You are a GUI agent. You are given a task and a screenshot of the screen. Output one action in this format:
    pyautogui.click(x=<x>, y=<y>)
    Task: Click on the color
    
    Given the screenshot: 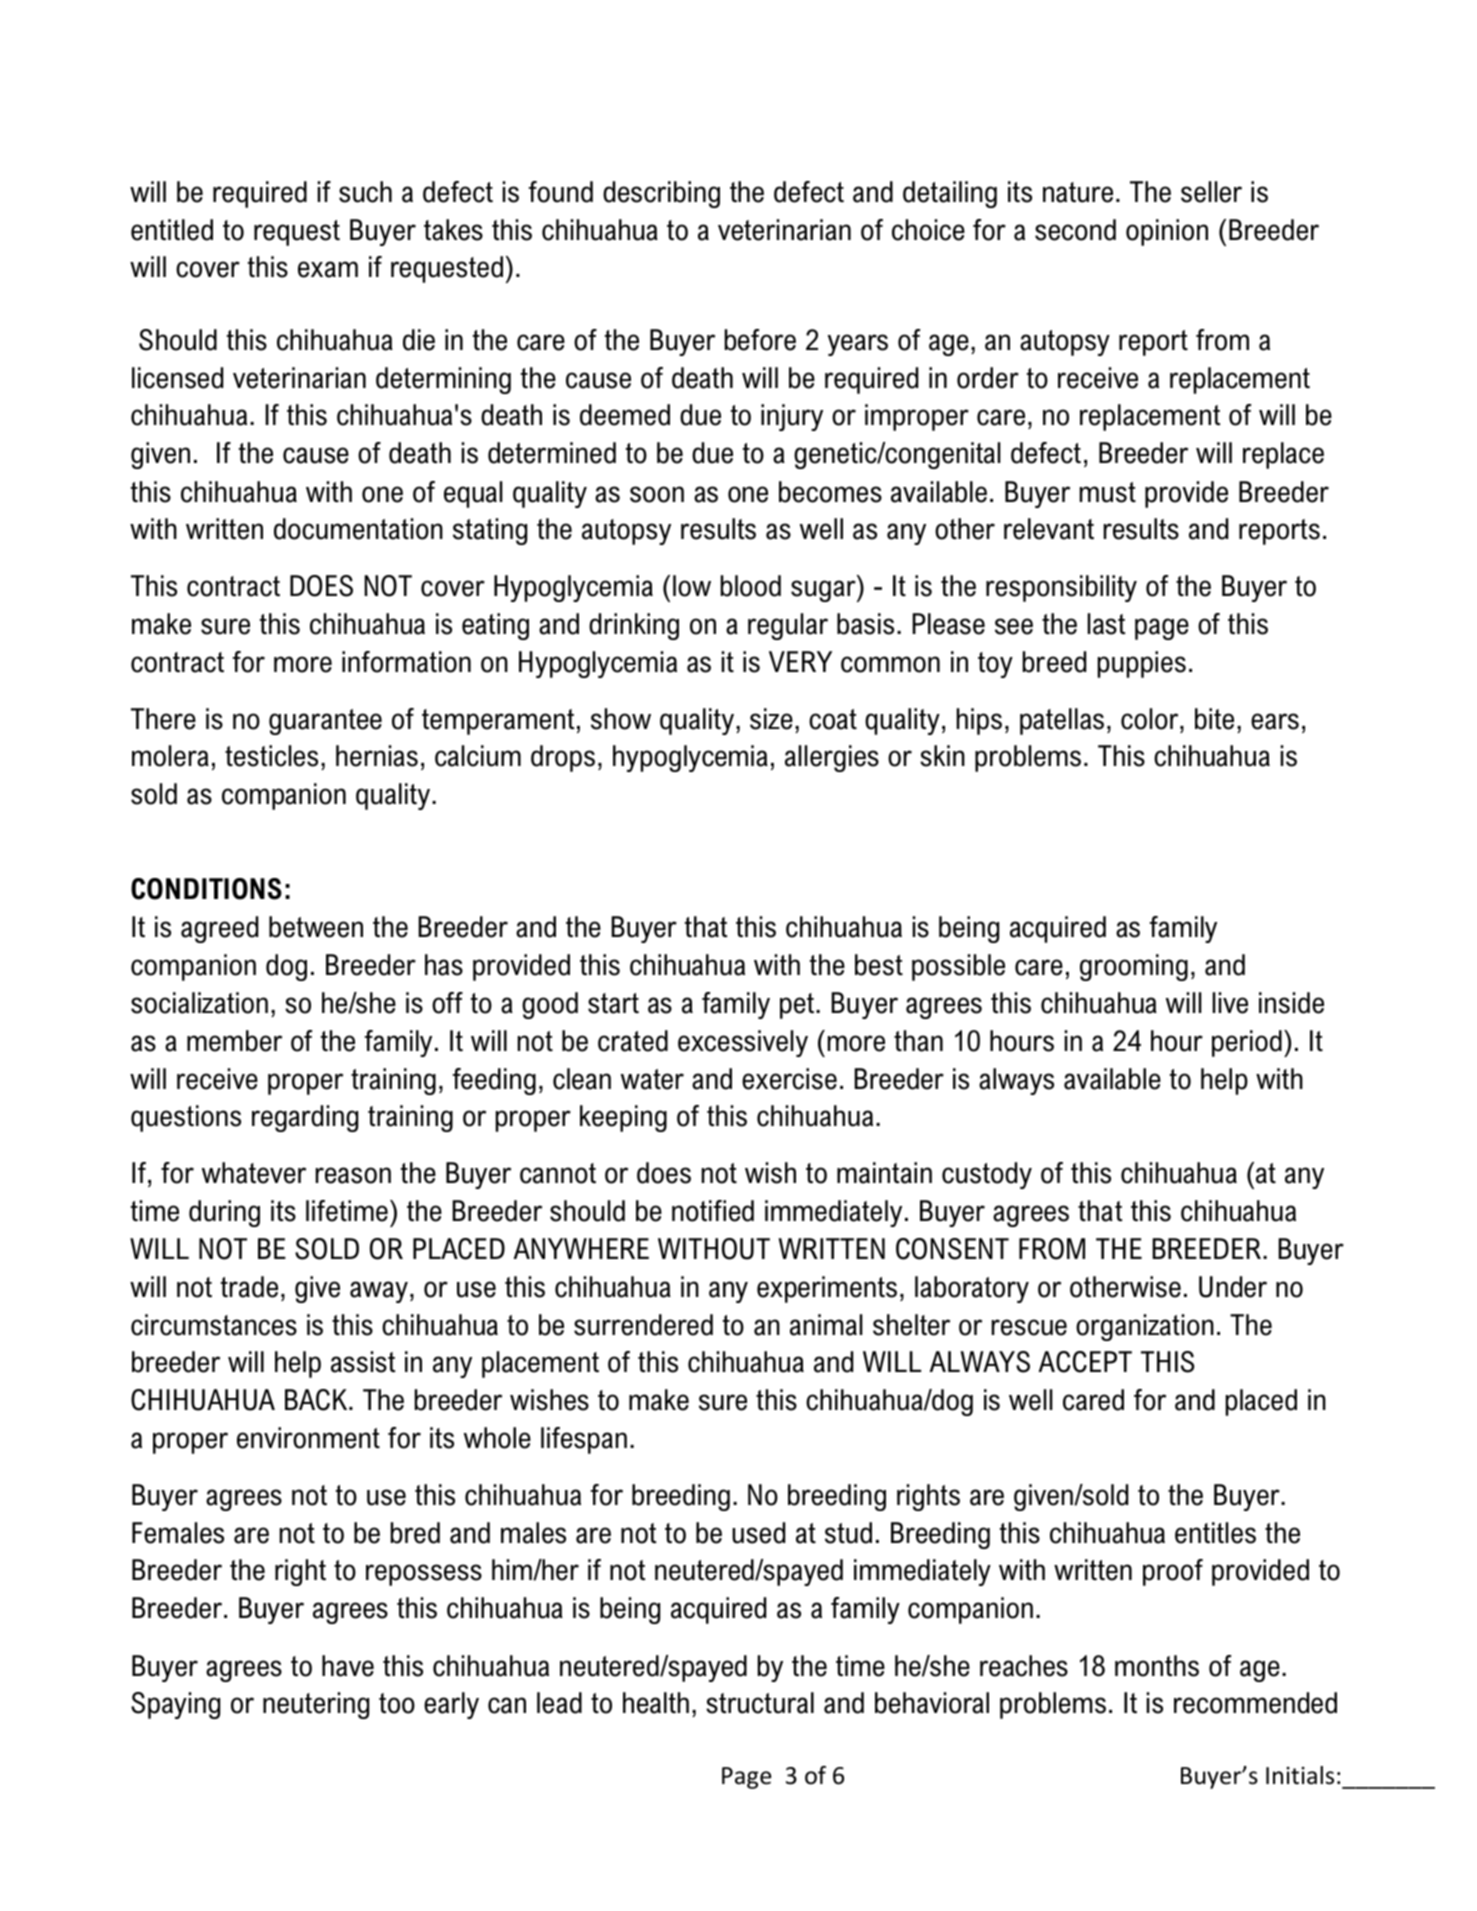 What is the action you would take?
    pyautogui.click(x=1151, y=719)
